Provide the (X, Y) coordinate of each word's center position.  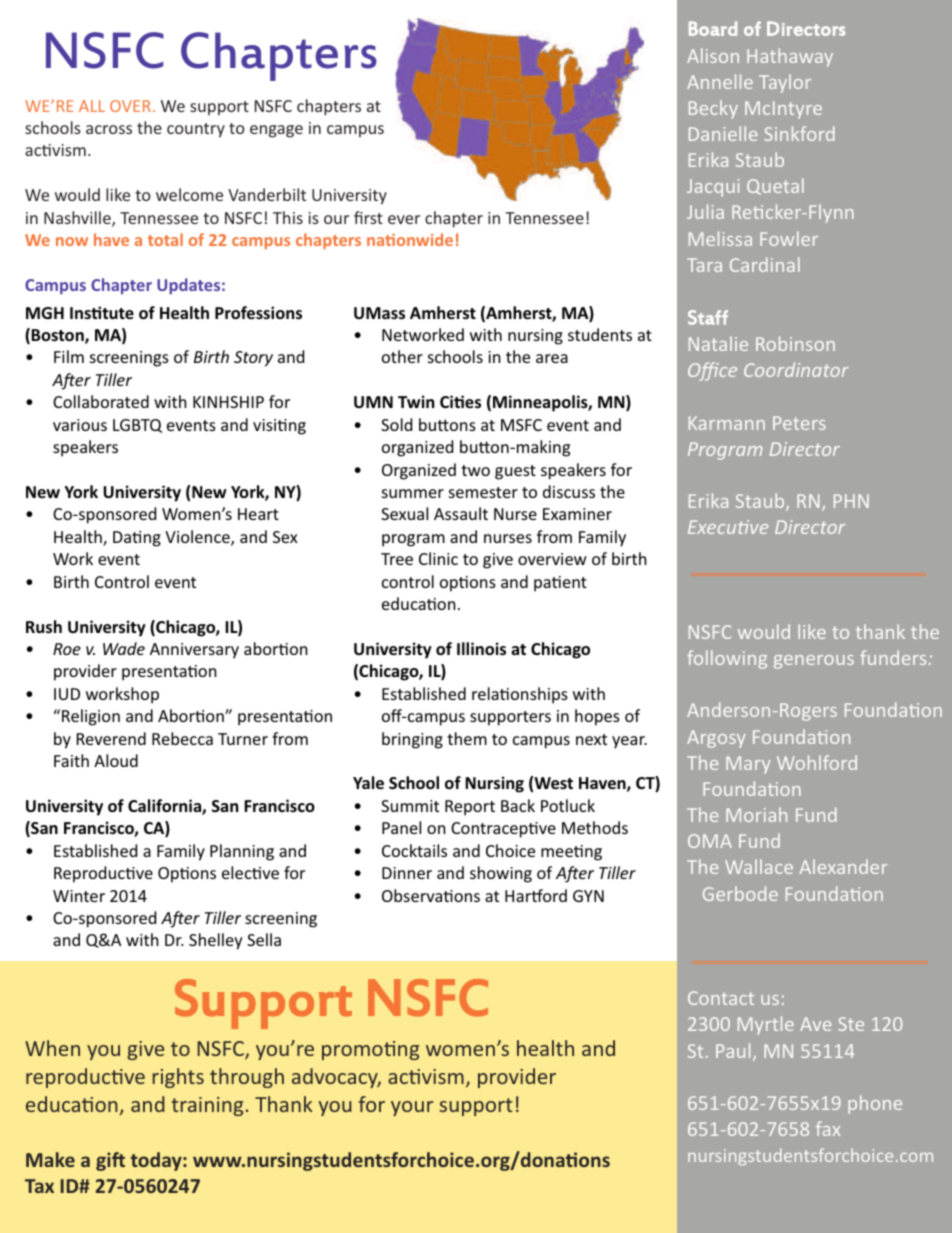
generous (814, 662)
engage (276, 131)
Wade (124, 648)
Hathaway (790, 57)
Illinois (481, 649)
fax (828, 1128)
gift (110, 1161)
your (412, 1108)
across (109, 129)
